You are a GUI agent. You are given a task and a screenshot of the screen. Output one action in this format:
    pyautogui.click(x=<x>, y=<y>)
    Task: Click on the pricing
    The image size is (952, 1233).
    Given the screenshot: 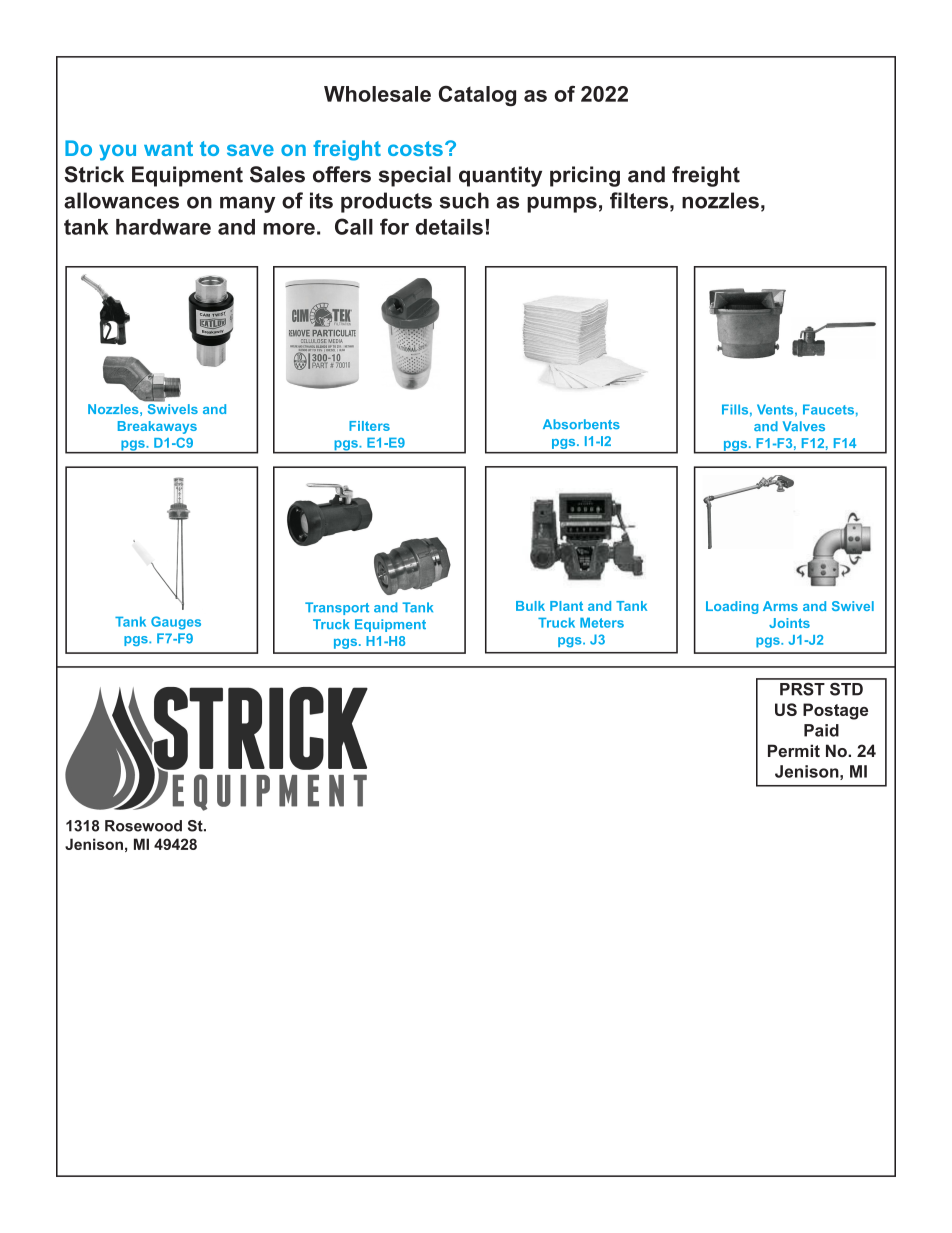 What is the action you would take?
    pyautogui.click(x=585, y=176)
